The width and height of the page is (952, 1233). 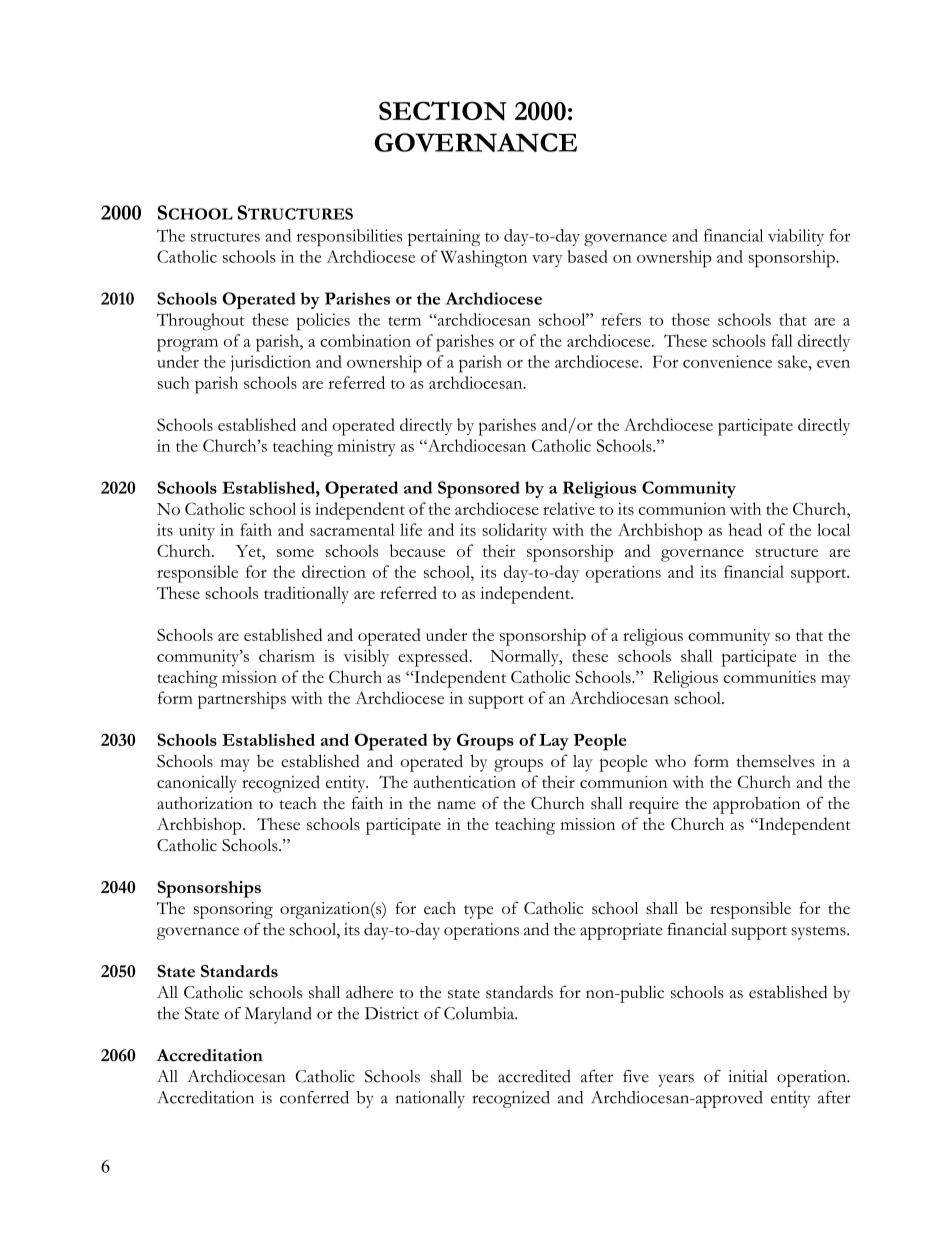 What do you see at coordinates (205, 803) in the page?
I see `authorization` at bounding box center [205, 803].
